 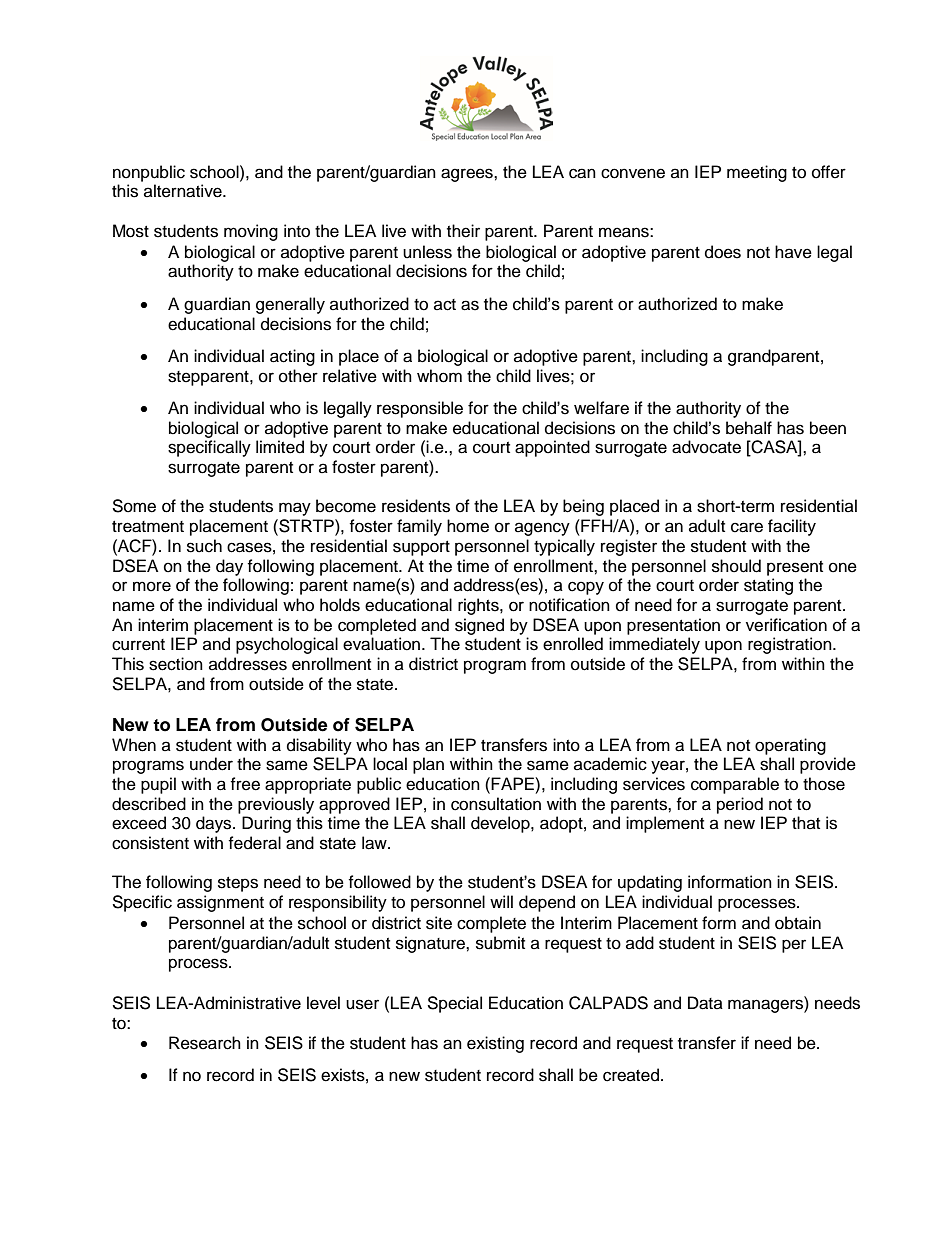 What do you see at coordinates (428, 765) in the document?
I see `plan` at bounding box center [428, 765].
